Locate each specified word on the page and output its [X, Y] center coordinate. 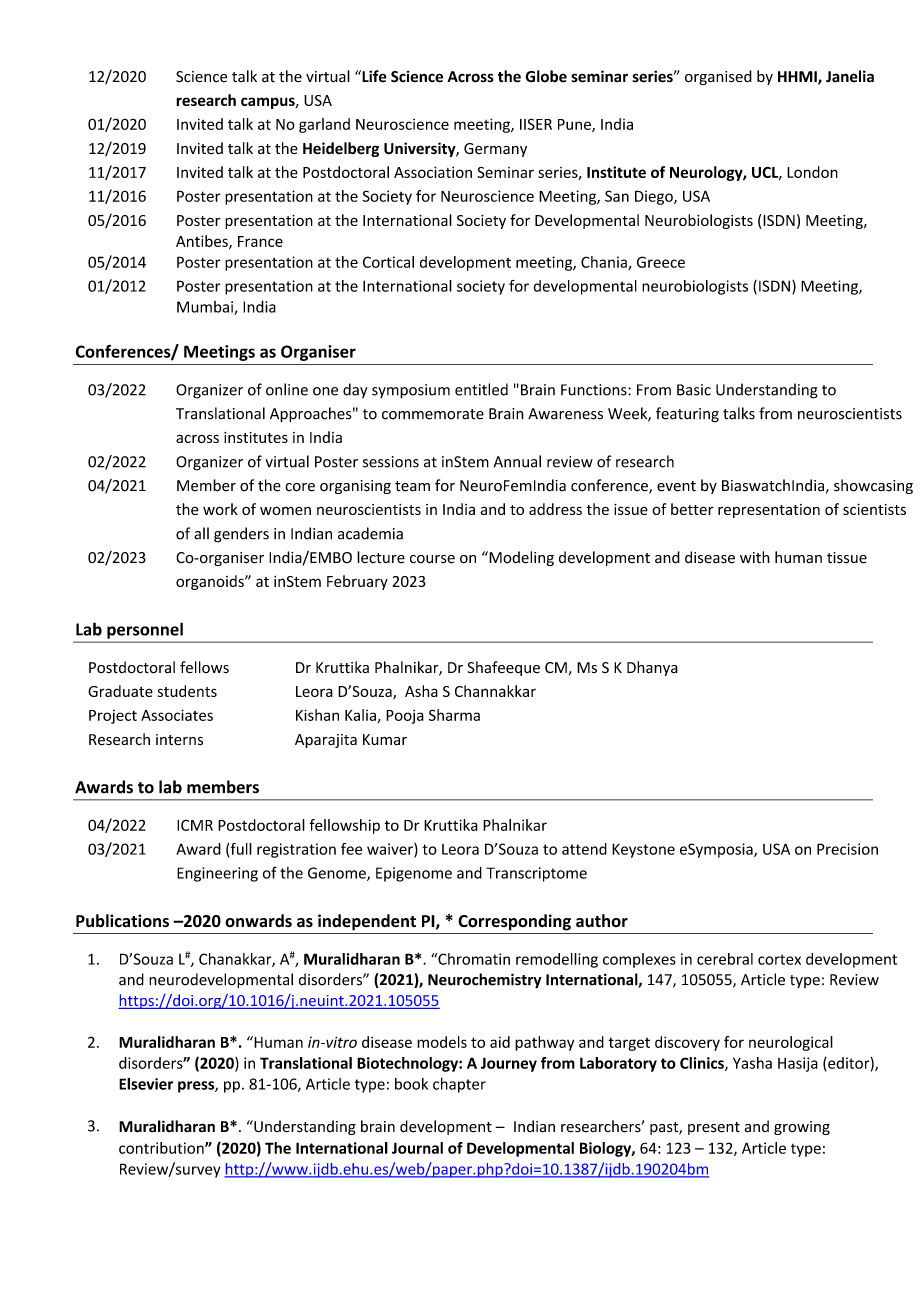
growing [802, 1128]
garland [324, 125]
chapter [459, 1085]
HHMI [798, 78]
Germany [495, 150]
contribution [162, 1148]
